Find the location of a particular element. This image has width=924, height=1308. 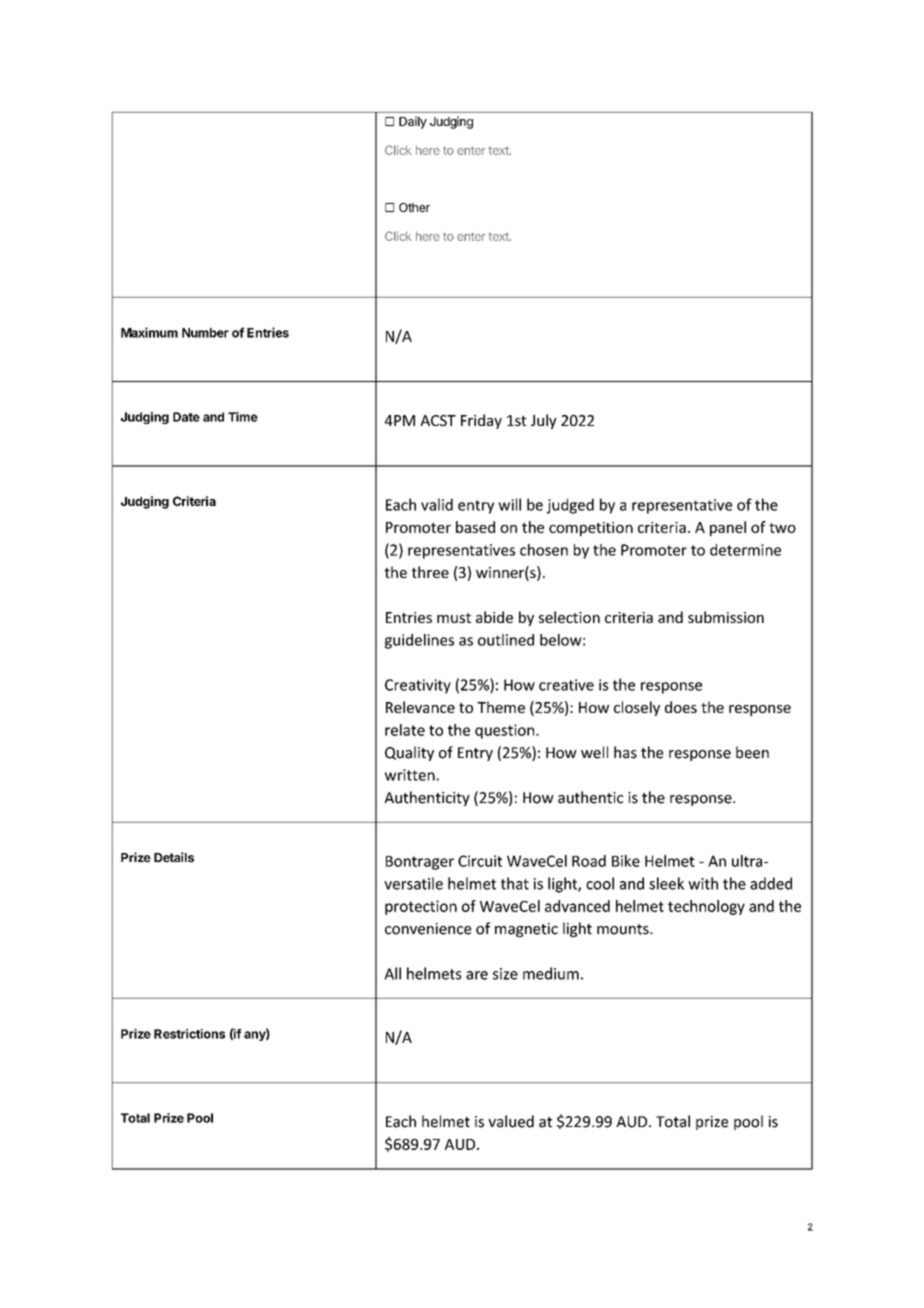

must is located at coordinates (454, 618).
